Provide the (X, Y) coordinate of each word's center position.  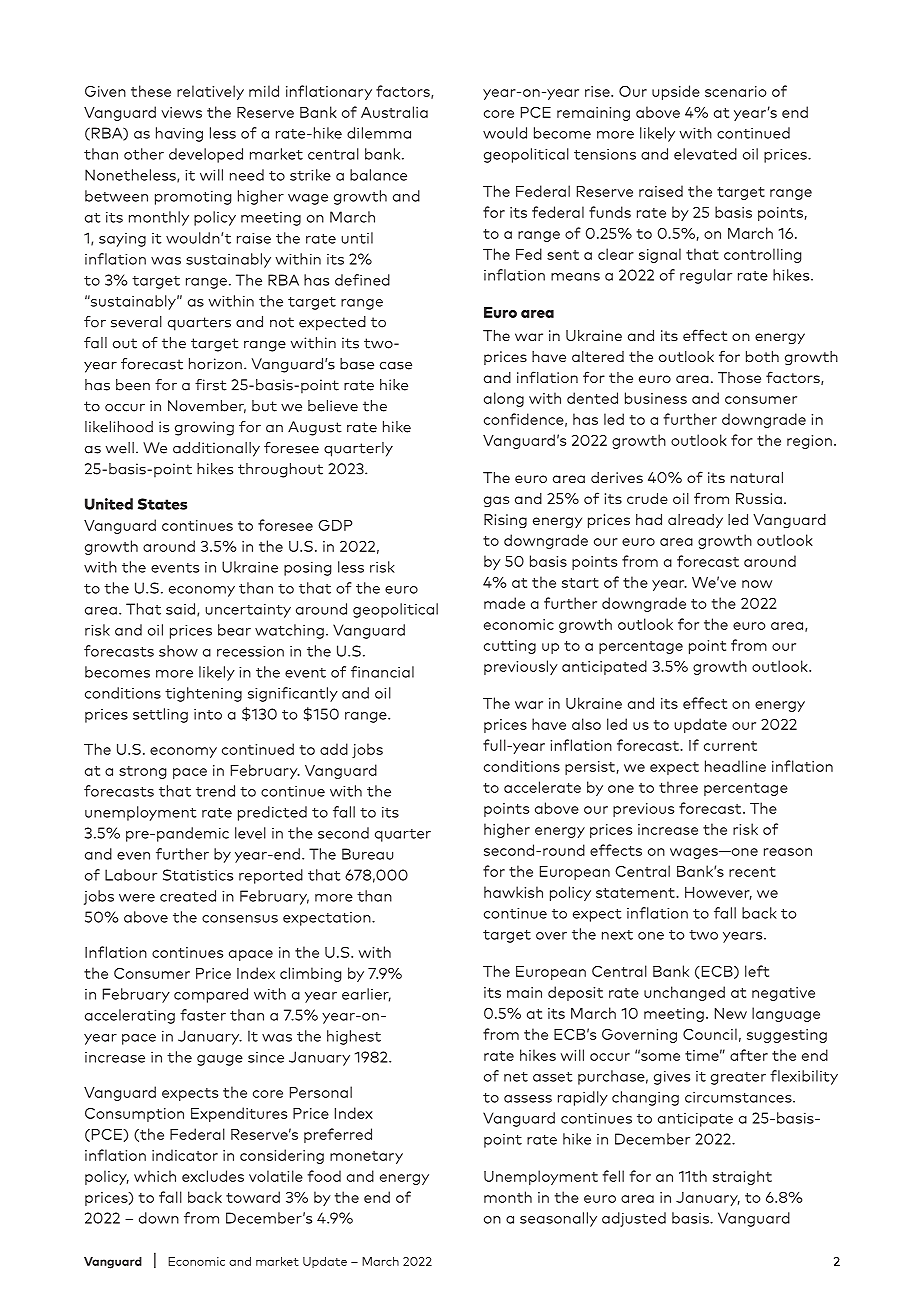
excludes (213, 1176)
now (757, 584)
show (178, 651)
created (188, 896)
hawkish (513, 892)
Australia (394, 112)
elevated (705, 154)
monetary (366, 1157)
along (504, 399)
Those (739, 377)
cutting (510, 647)
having (179, 134)
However (718, 893)
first (211, 385)
